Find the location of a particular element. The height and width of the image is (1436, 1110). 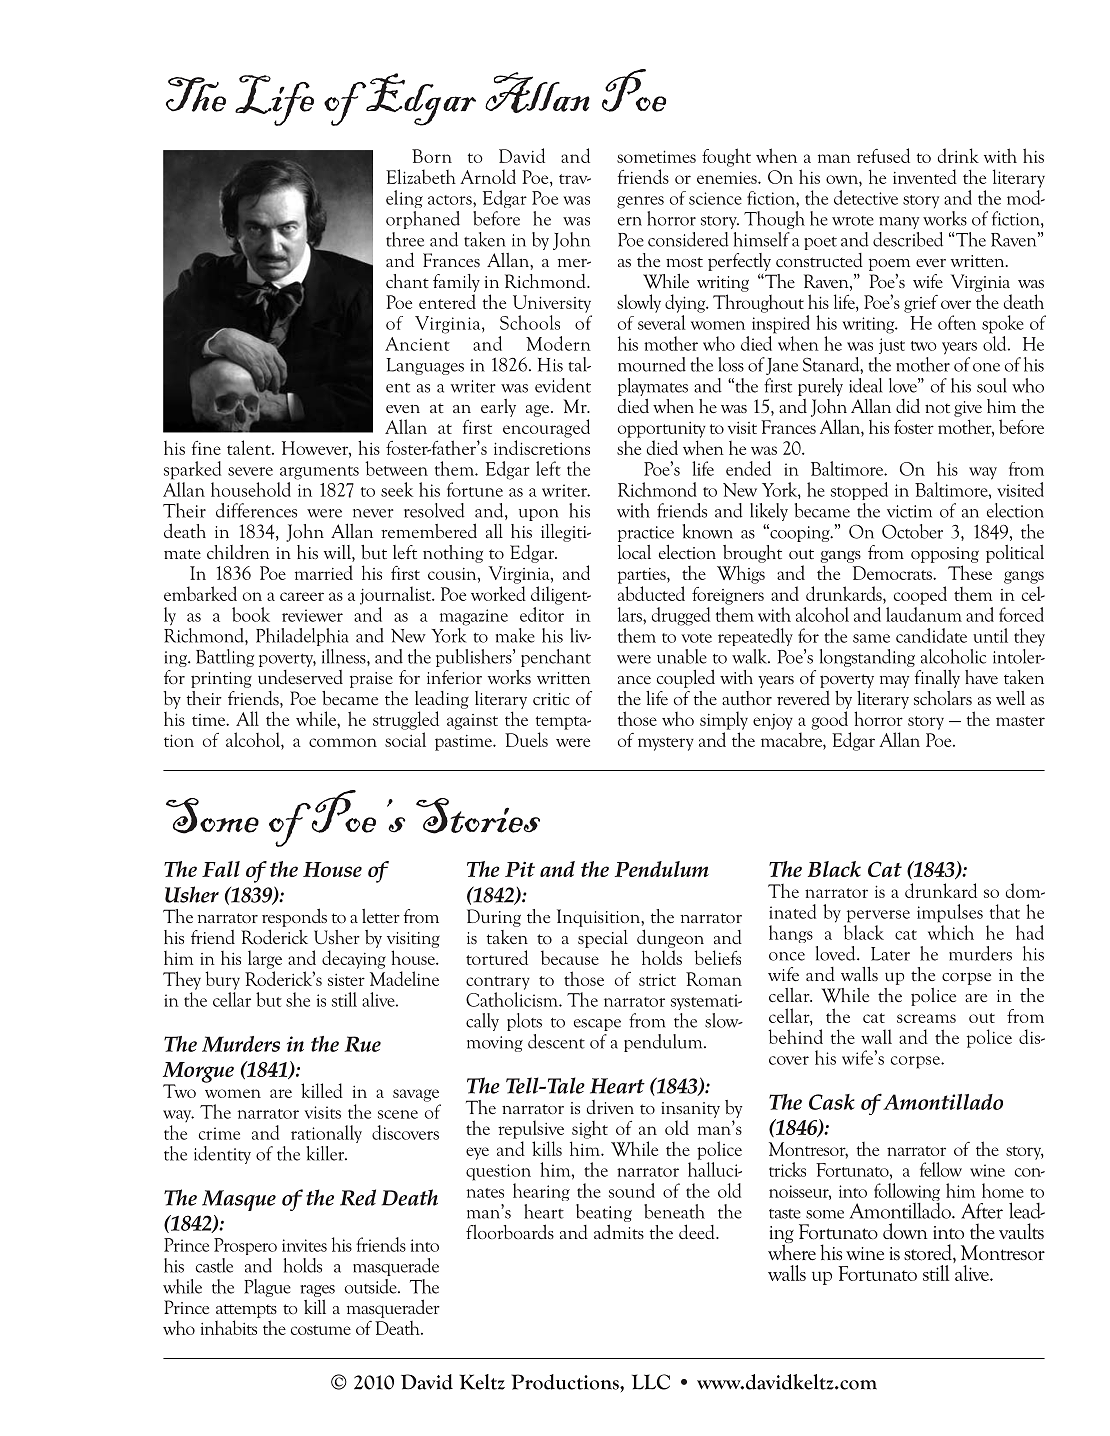

parties is located at coordinates (643, 576).
